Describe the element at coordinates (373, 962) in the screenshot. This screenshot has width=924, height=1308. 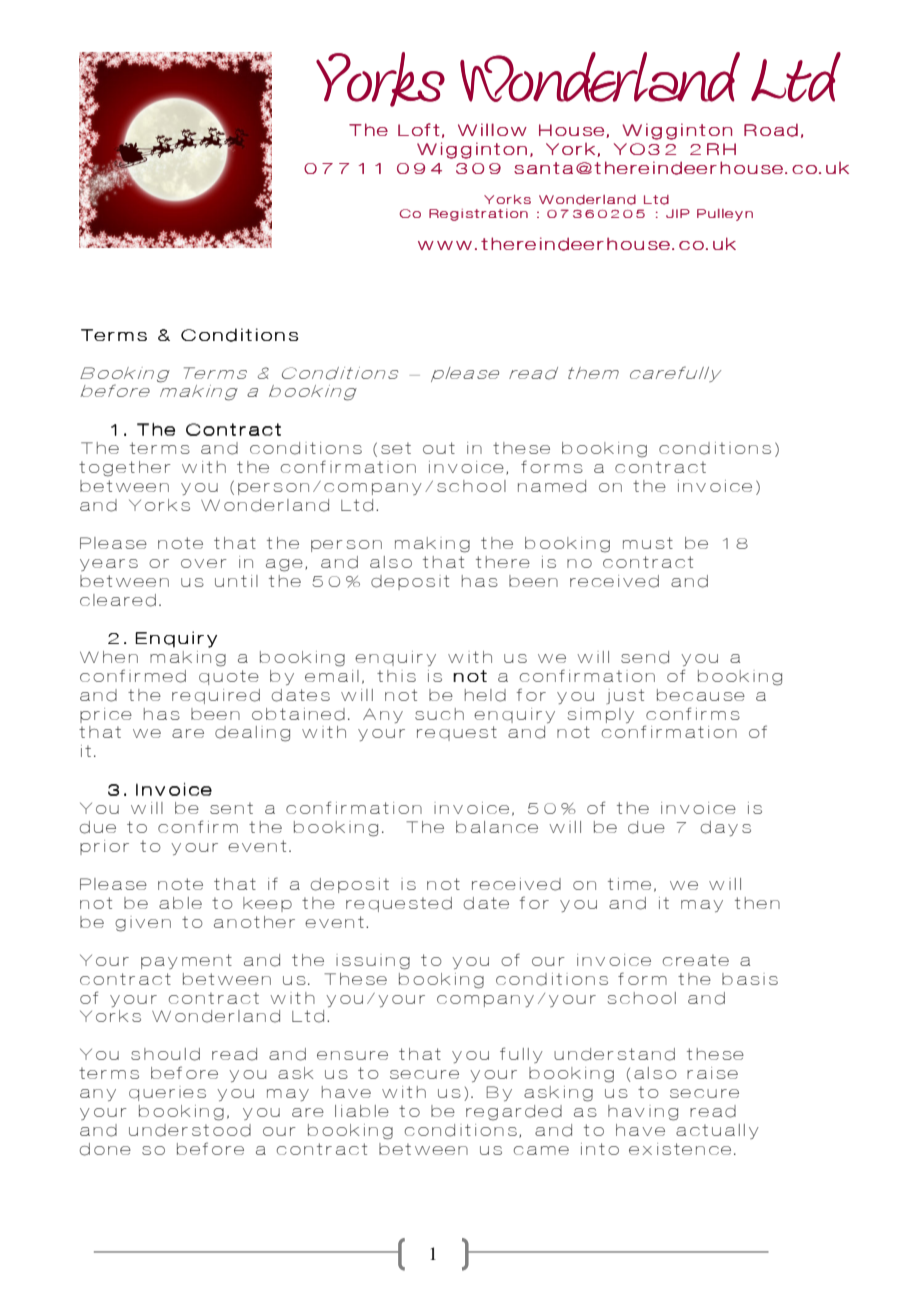
I see `issuing` at that location.
